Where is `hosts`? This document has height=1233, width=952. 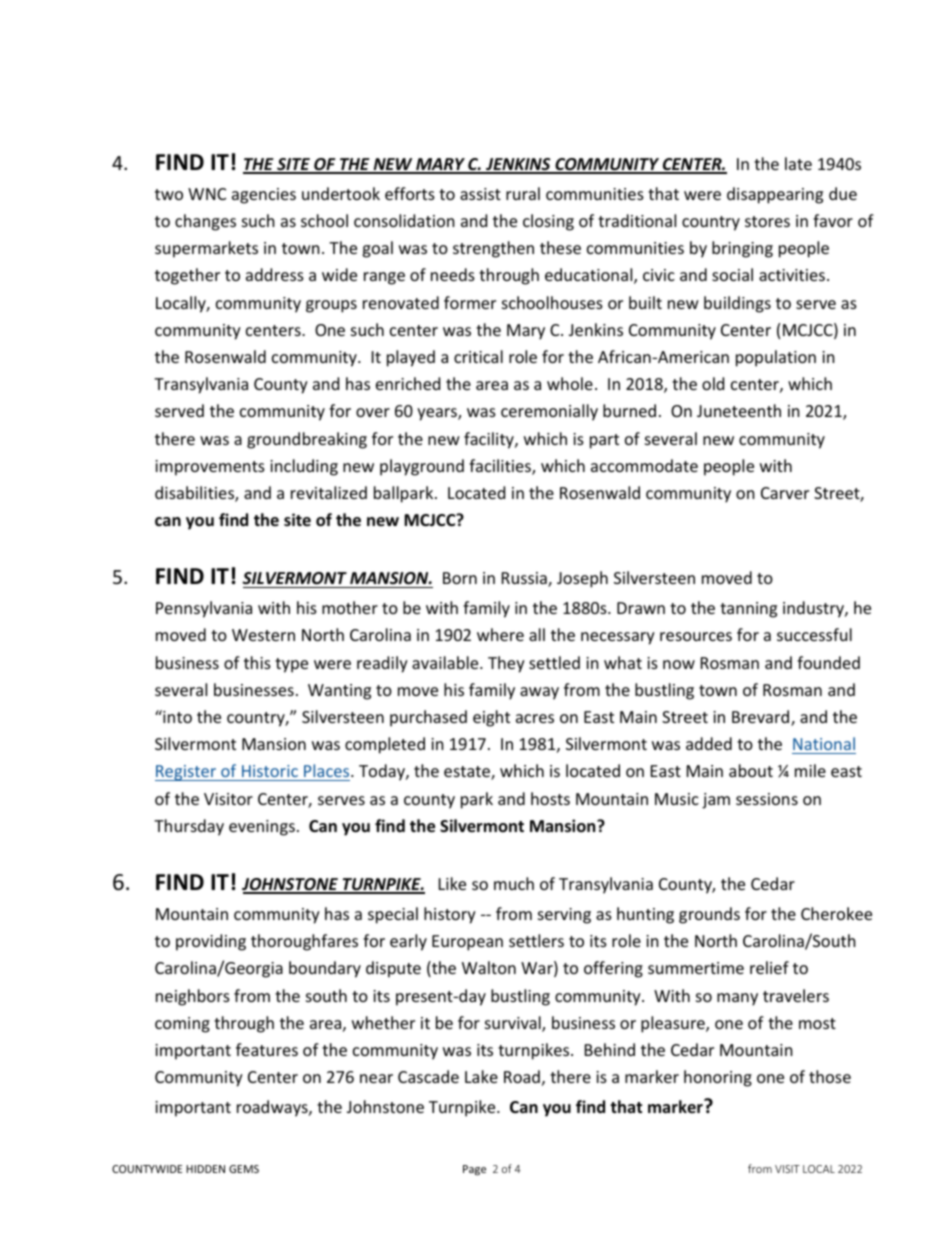 hosts is located at coordinates (550, 798).
